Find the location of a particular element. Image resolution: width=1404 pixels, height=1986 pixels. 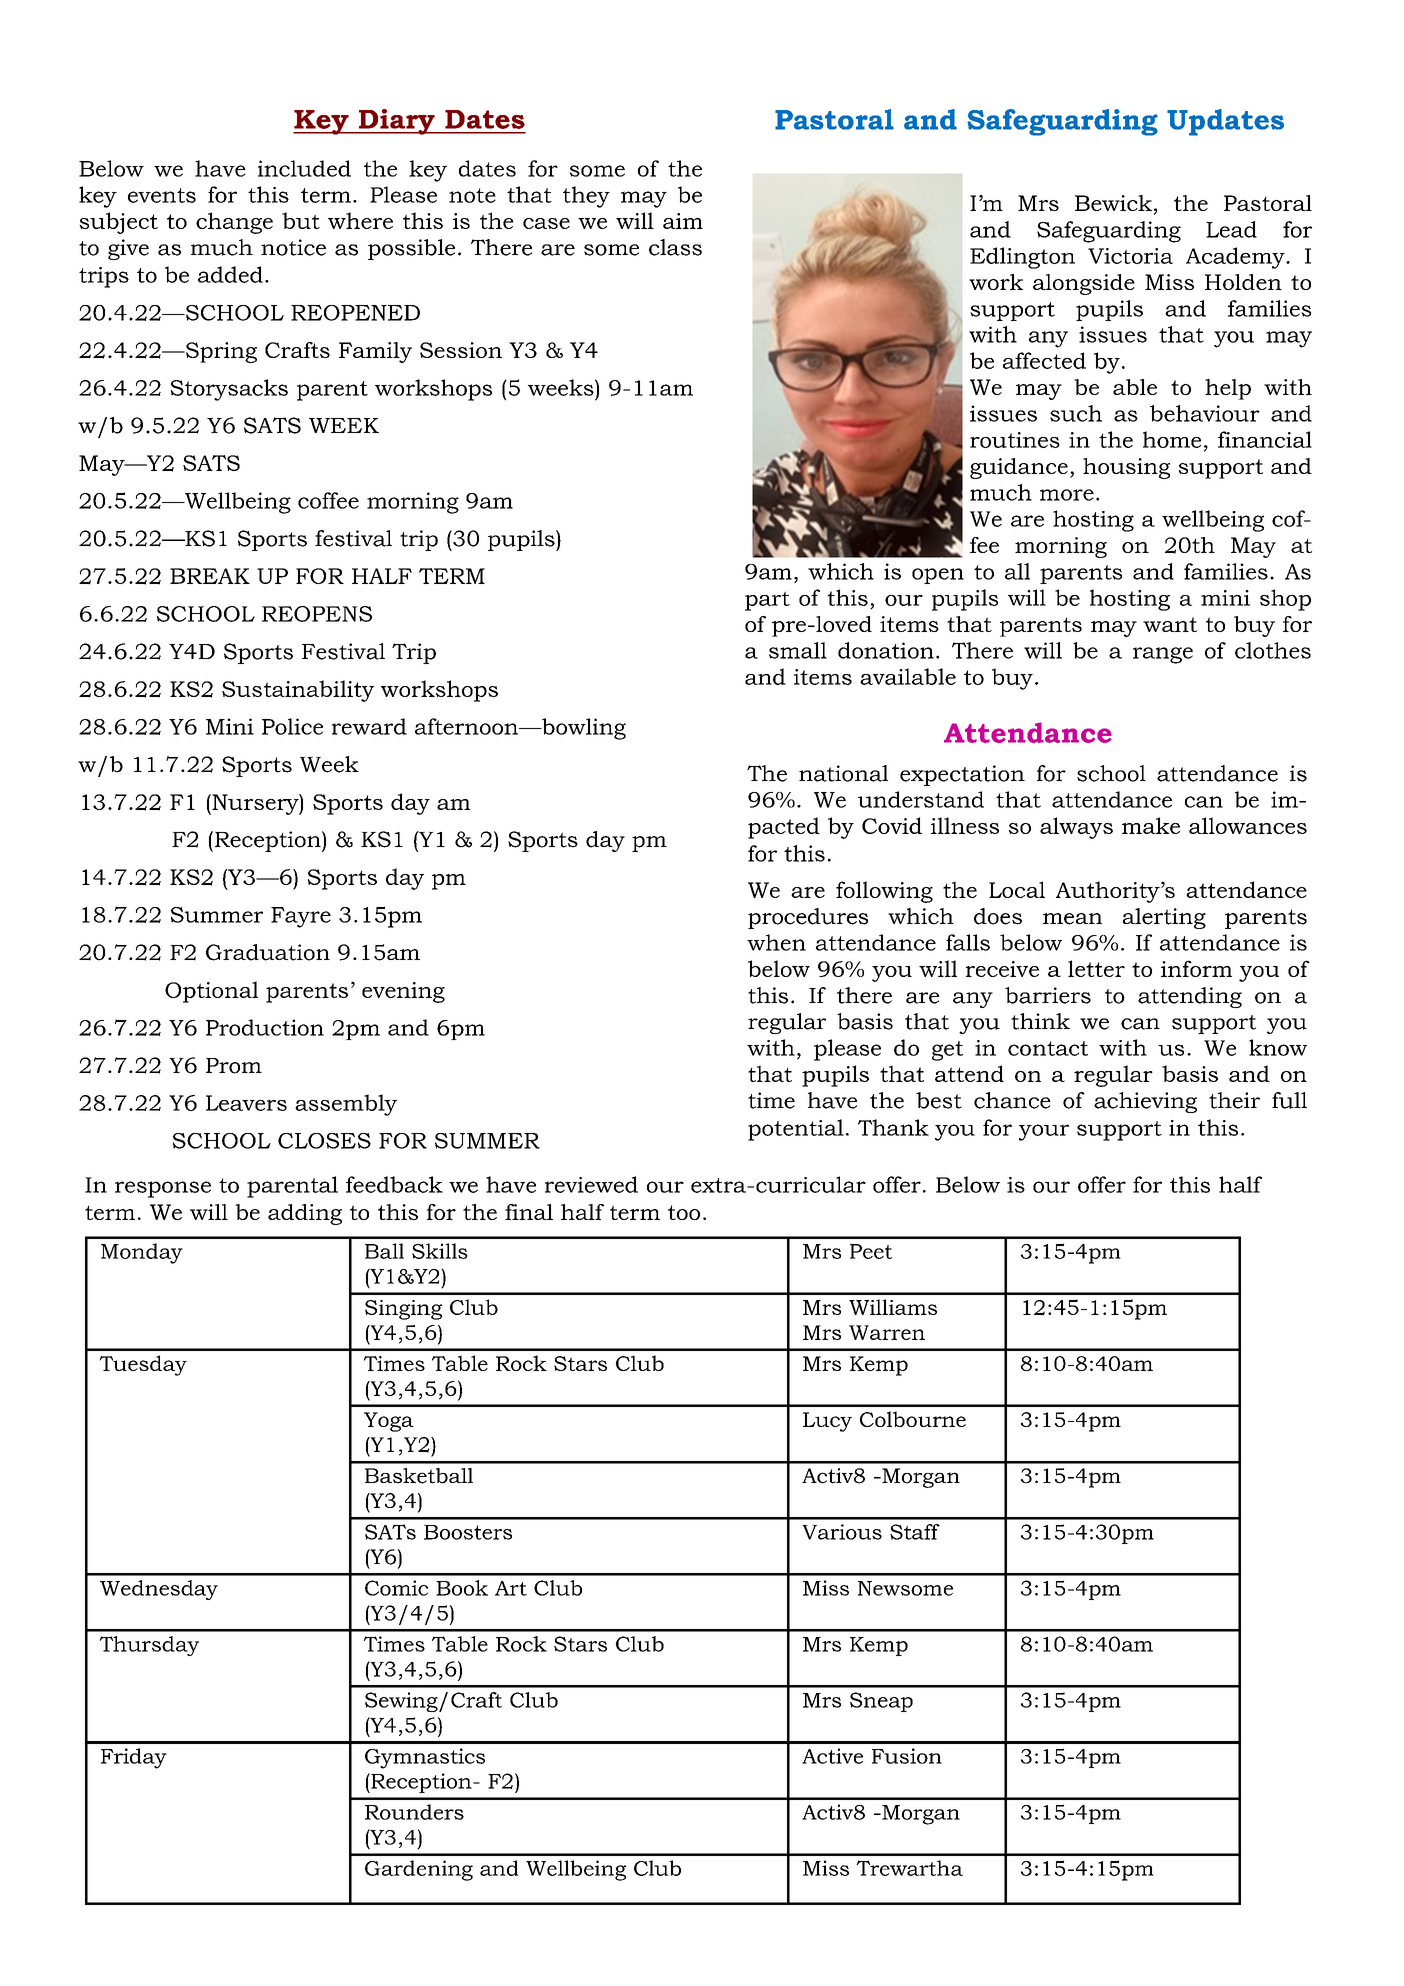

included is located at coordinates (304, 168).
